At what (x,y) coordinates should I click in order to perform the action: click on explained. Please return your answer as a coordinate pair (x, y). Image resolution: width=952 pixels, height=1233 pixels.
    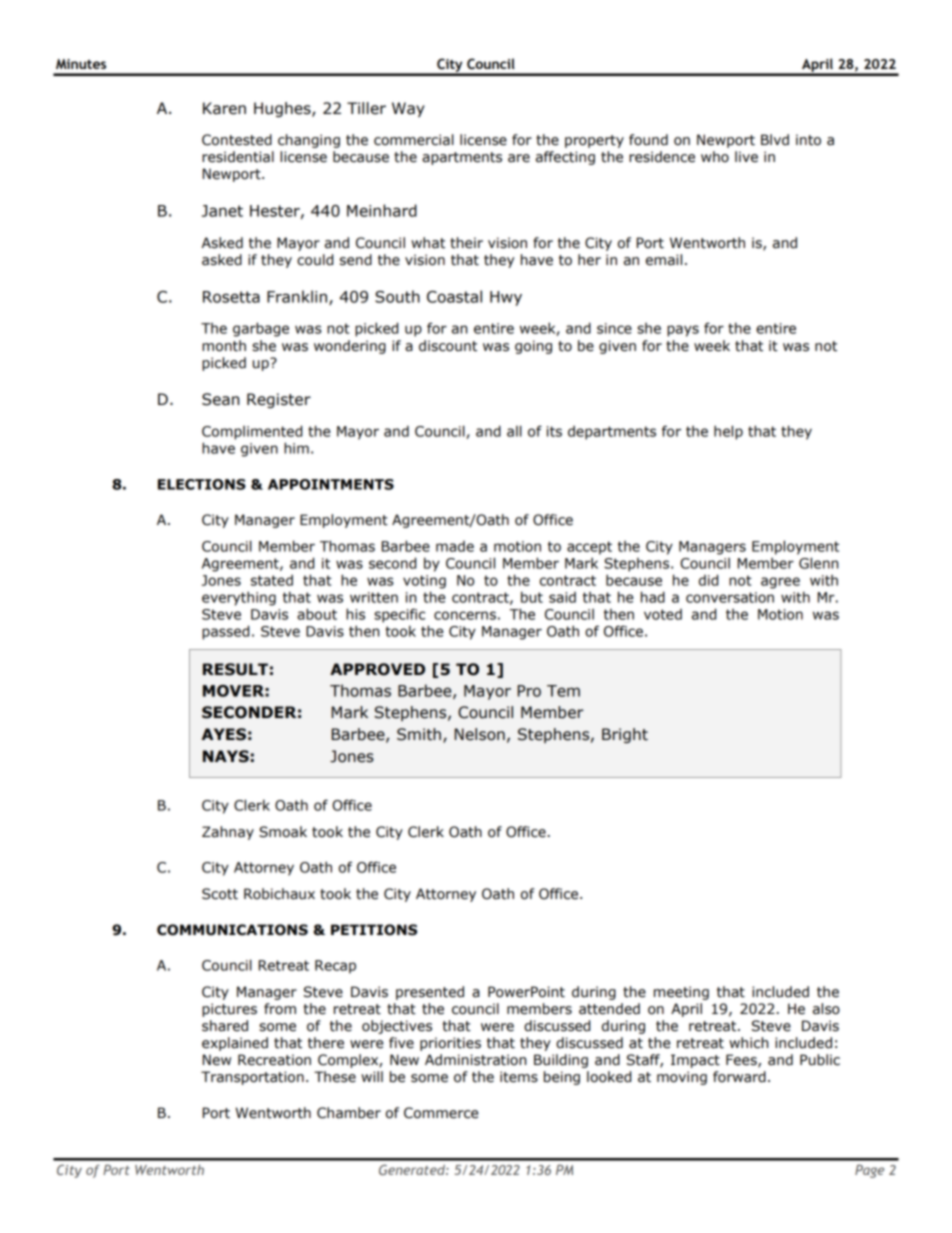
    Looking at the image, I should click on (235, 1044).
